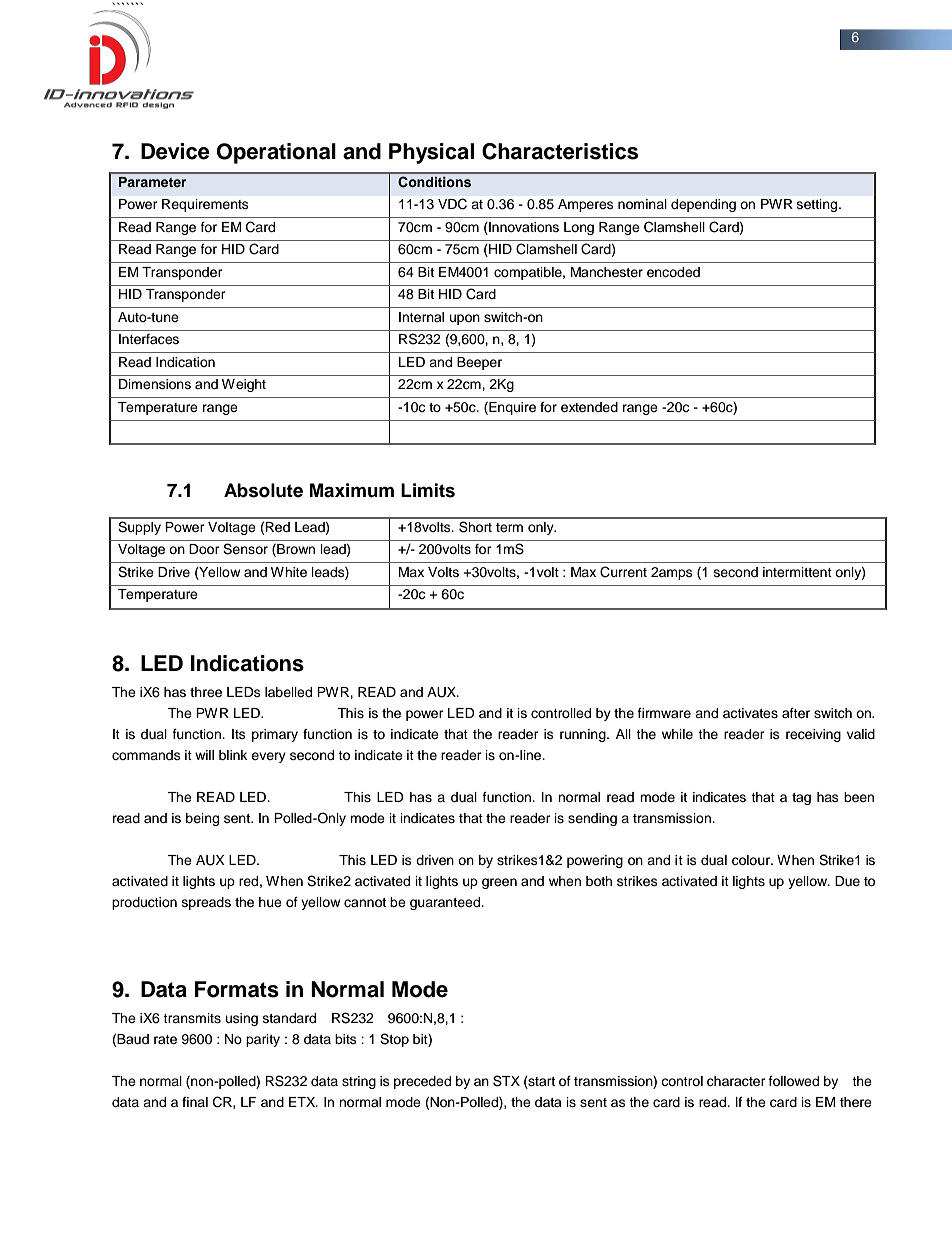 The width and height of the document is (952, 1233). I want to click on followed, so click(794, 1081).
